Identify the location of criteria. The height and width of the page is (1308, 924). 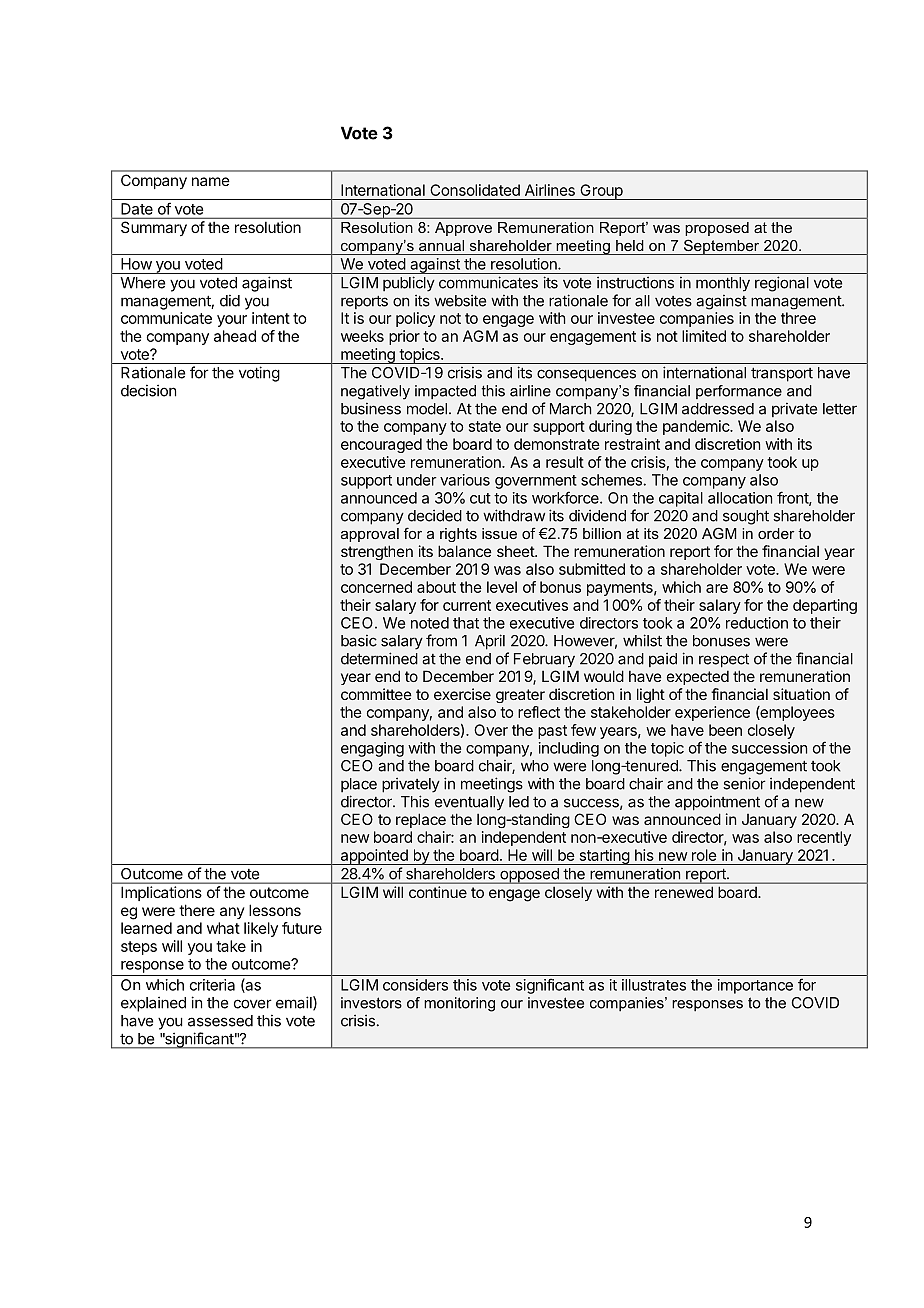
(212, 985).
